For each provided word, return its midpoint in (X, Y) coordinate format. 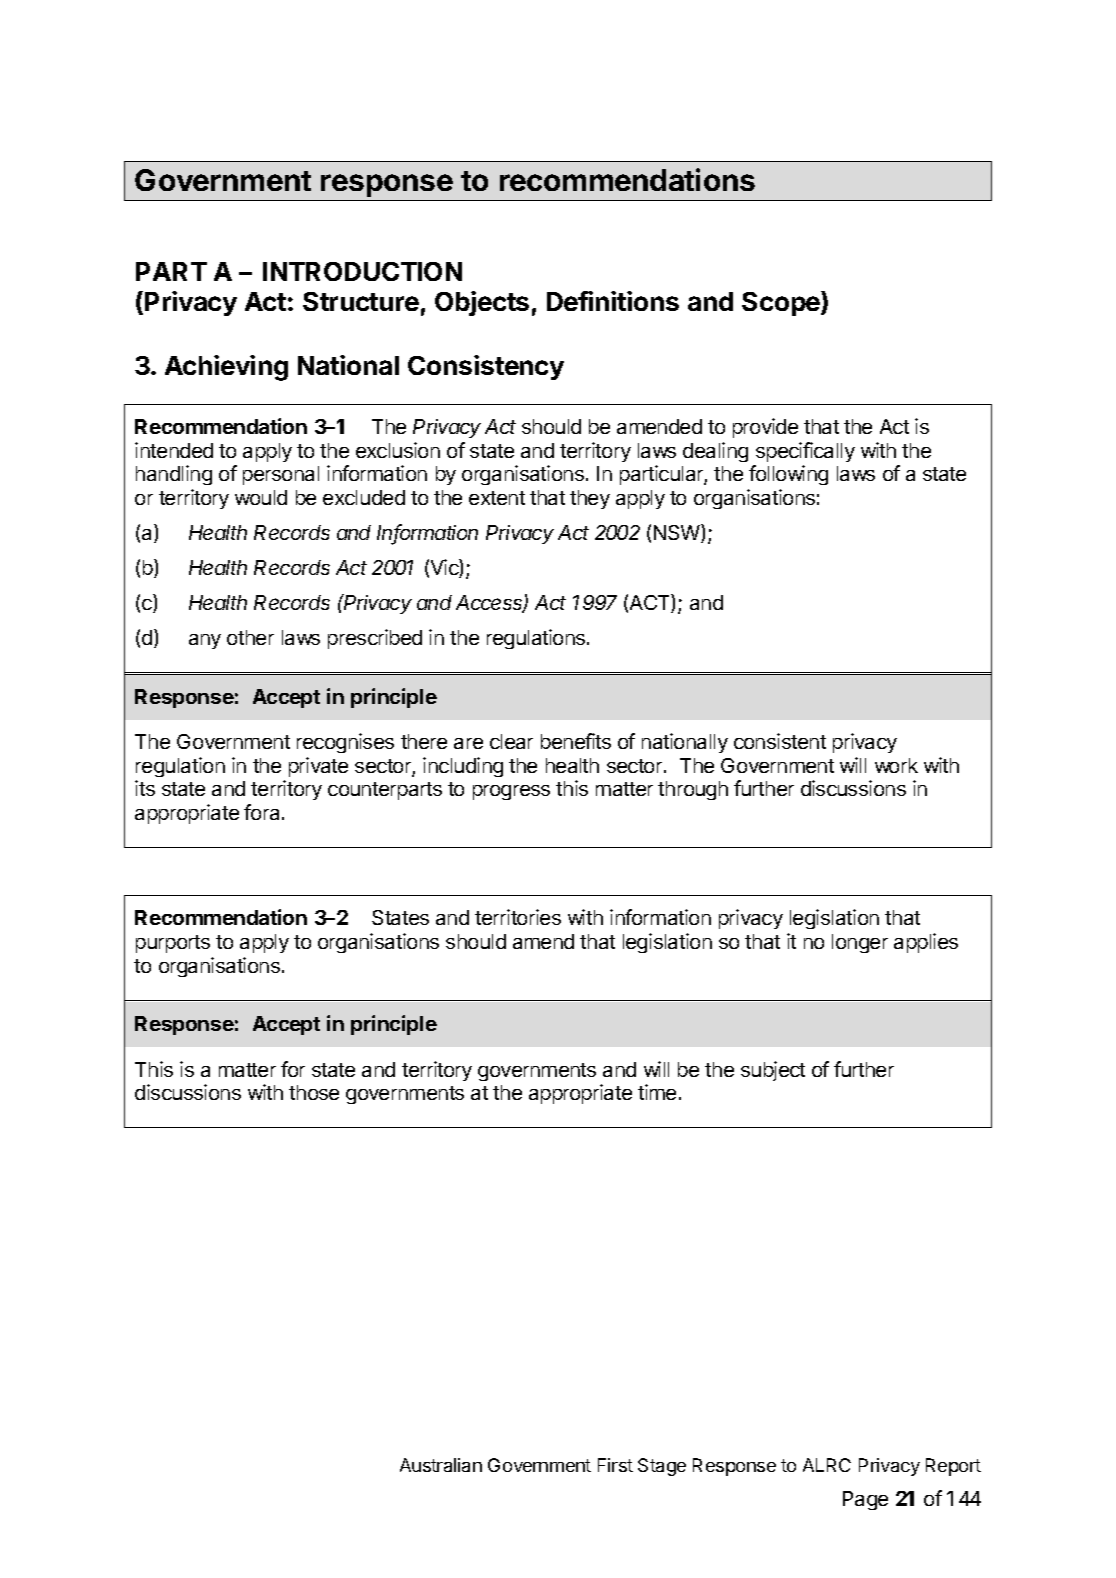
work (896, 765)
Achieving (226, 368)
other (250, 637)
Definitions (613, 301)
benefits (576, 741)
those (314, 1092)
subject (773, 1071)
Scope (782, 303)
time (657, 1092)
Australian (441, 1465)
